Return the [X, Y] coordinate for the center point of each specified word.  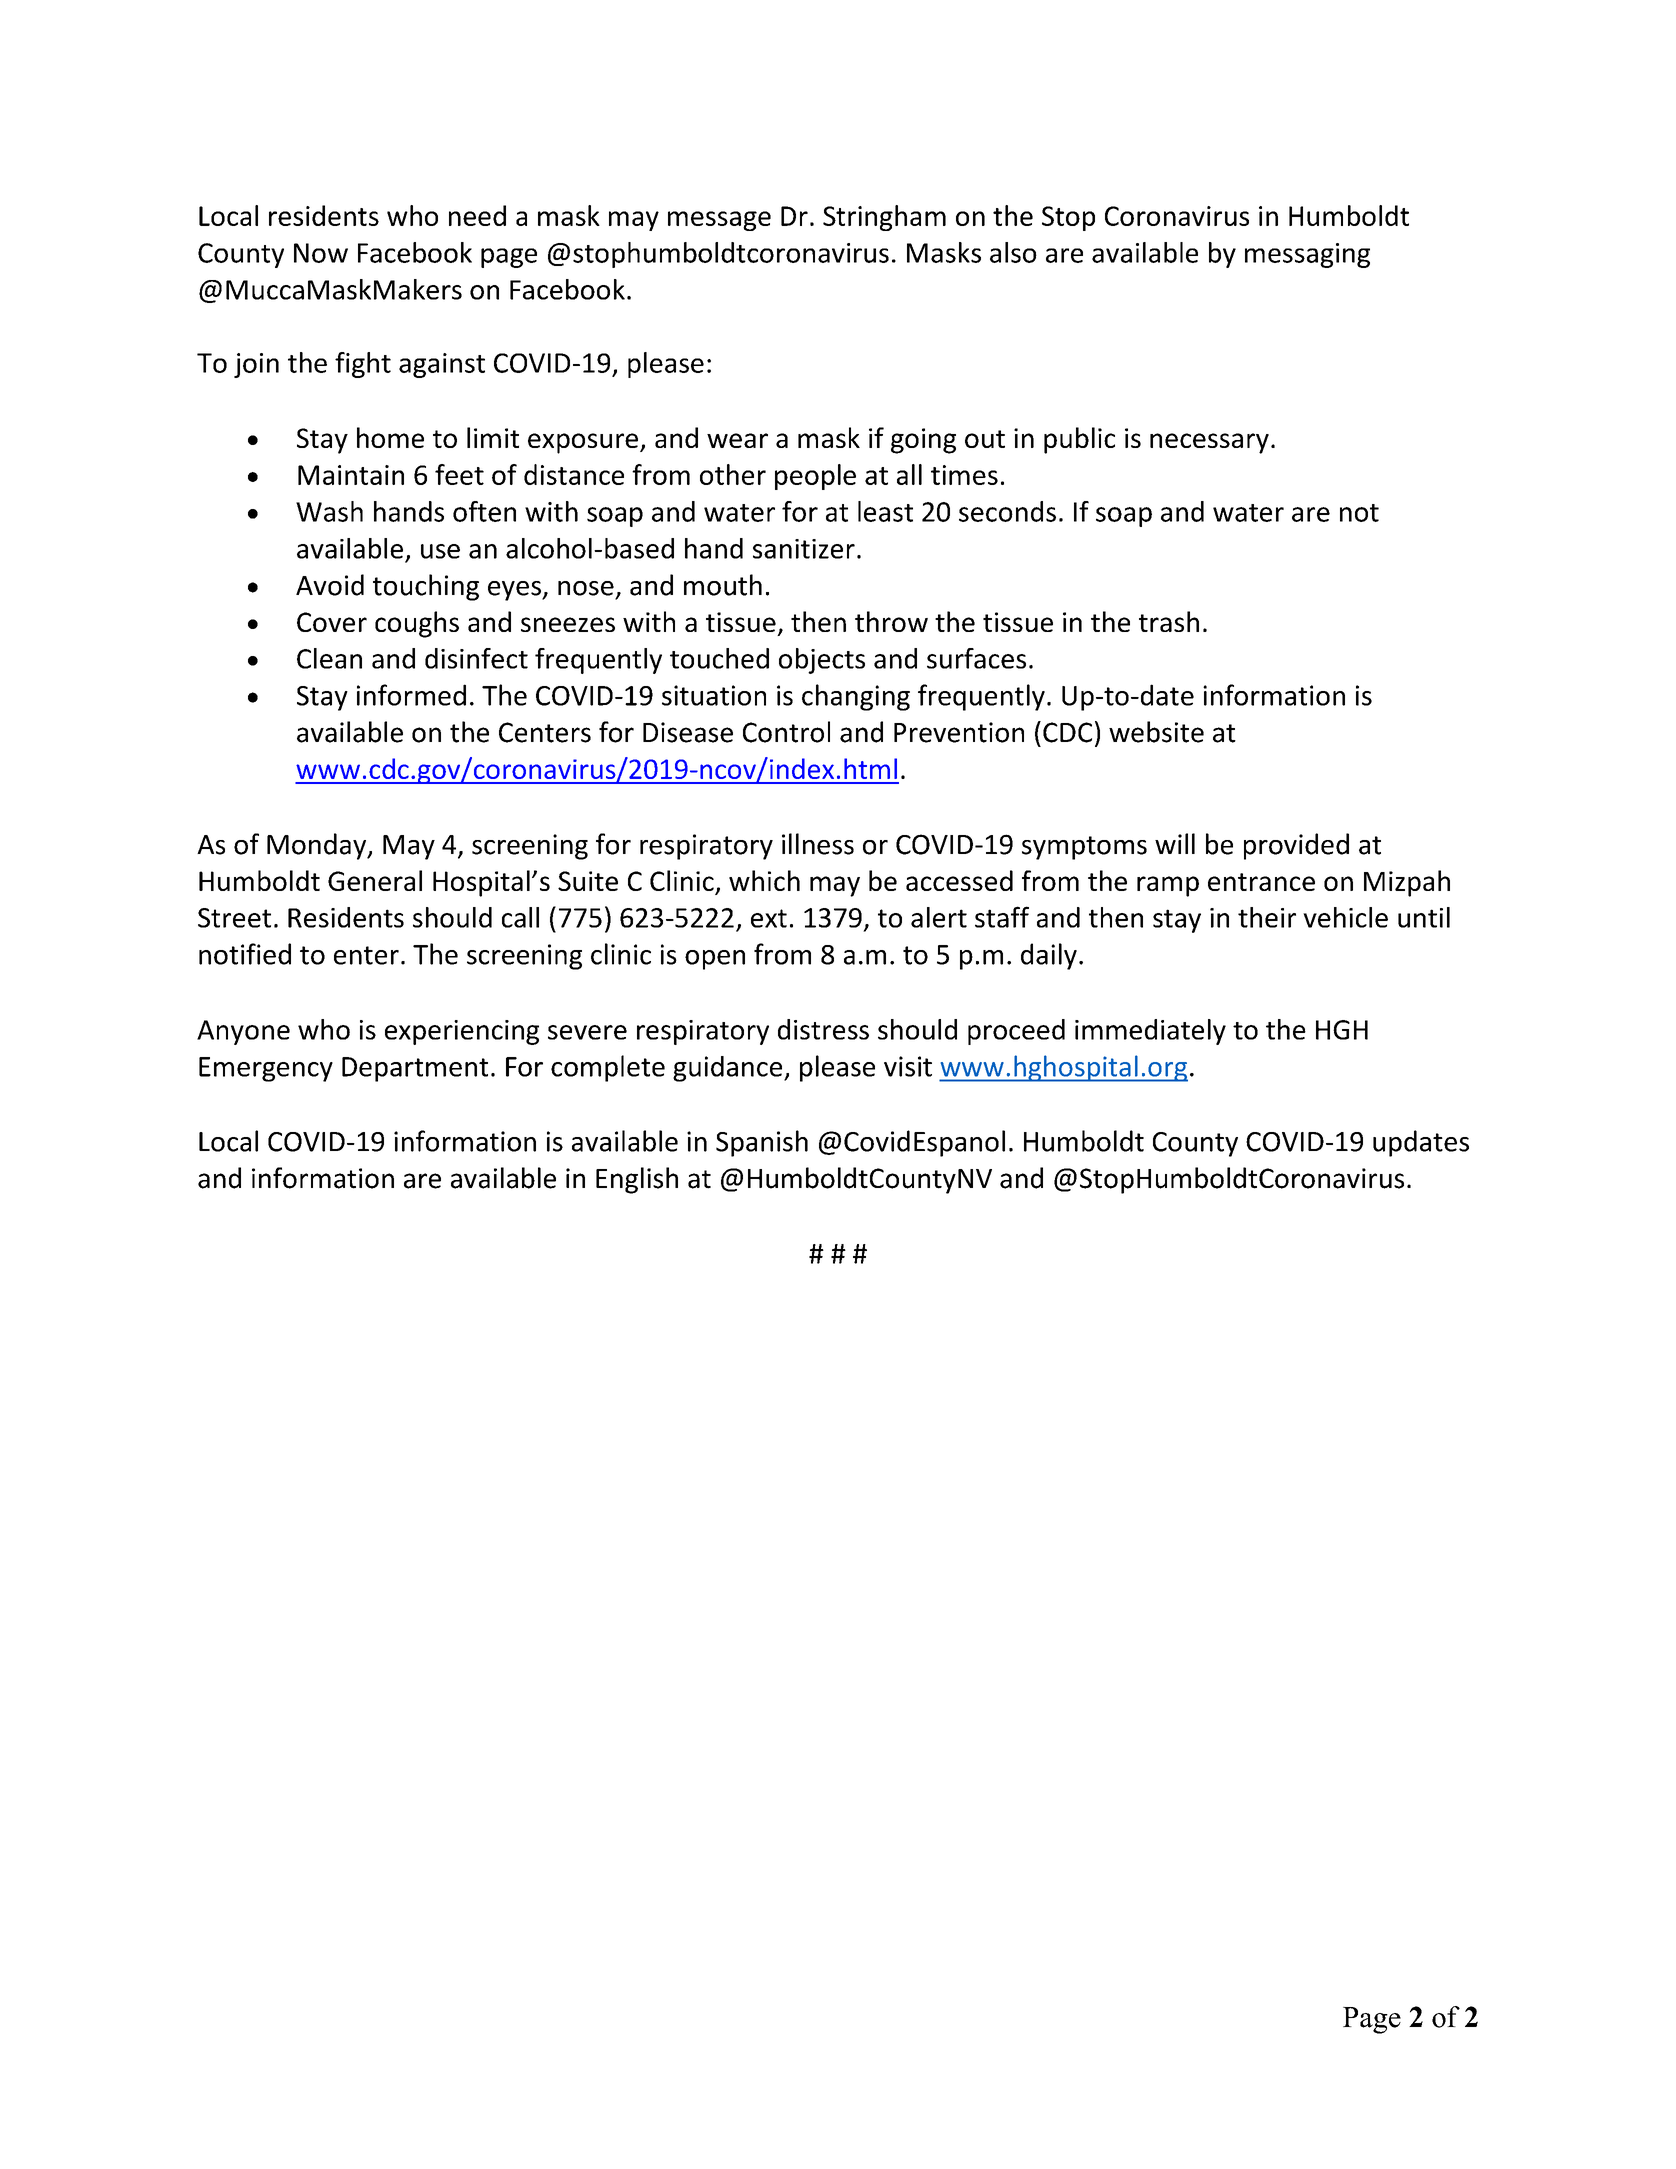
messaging [1307, 255]
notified [245, 954]
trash [1169, 621]
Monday [318, 846]
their [1267, 917]
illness [818, 844]
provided [1296, 846]
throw [891, 621]
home [390, 437]
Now [321, 253]
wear [737, 440]
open [715, 960]
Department [415, 1069]
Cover [332, 622]
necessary [1209, 443]
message [719, 221]
